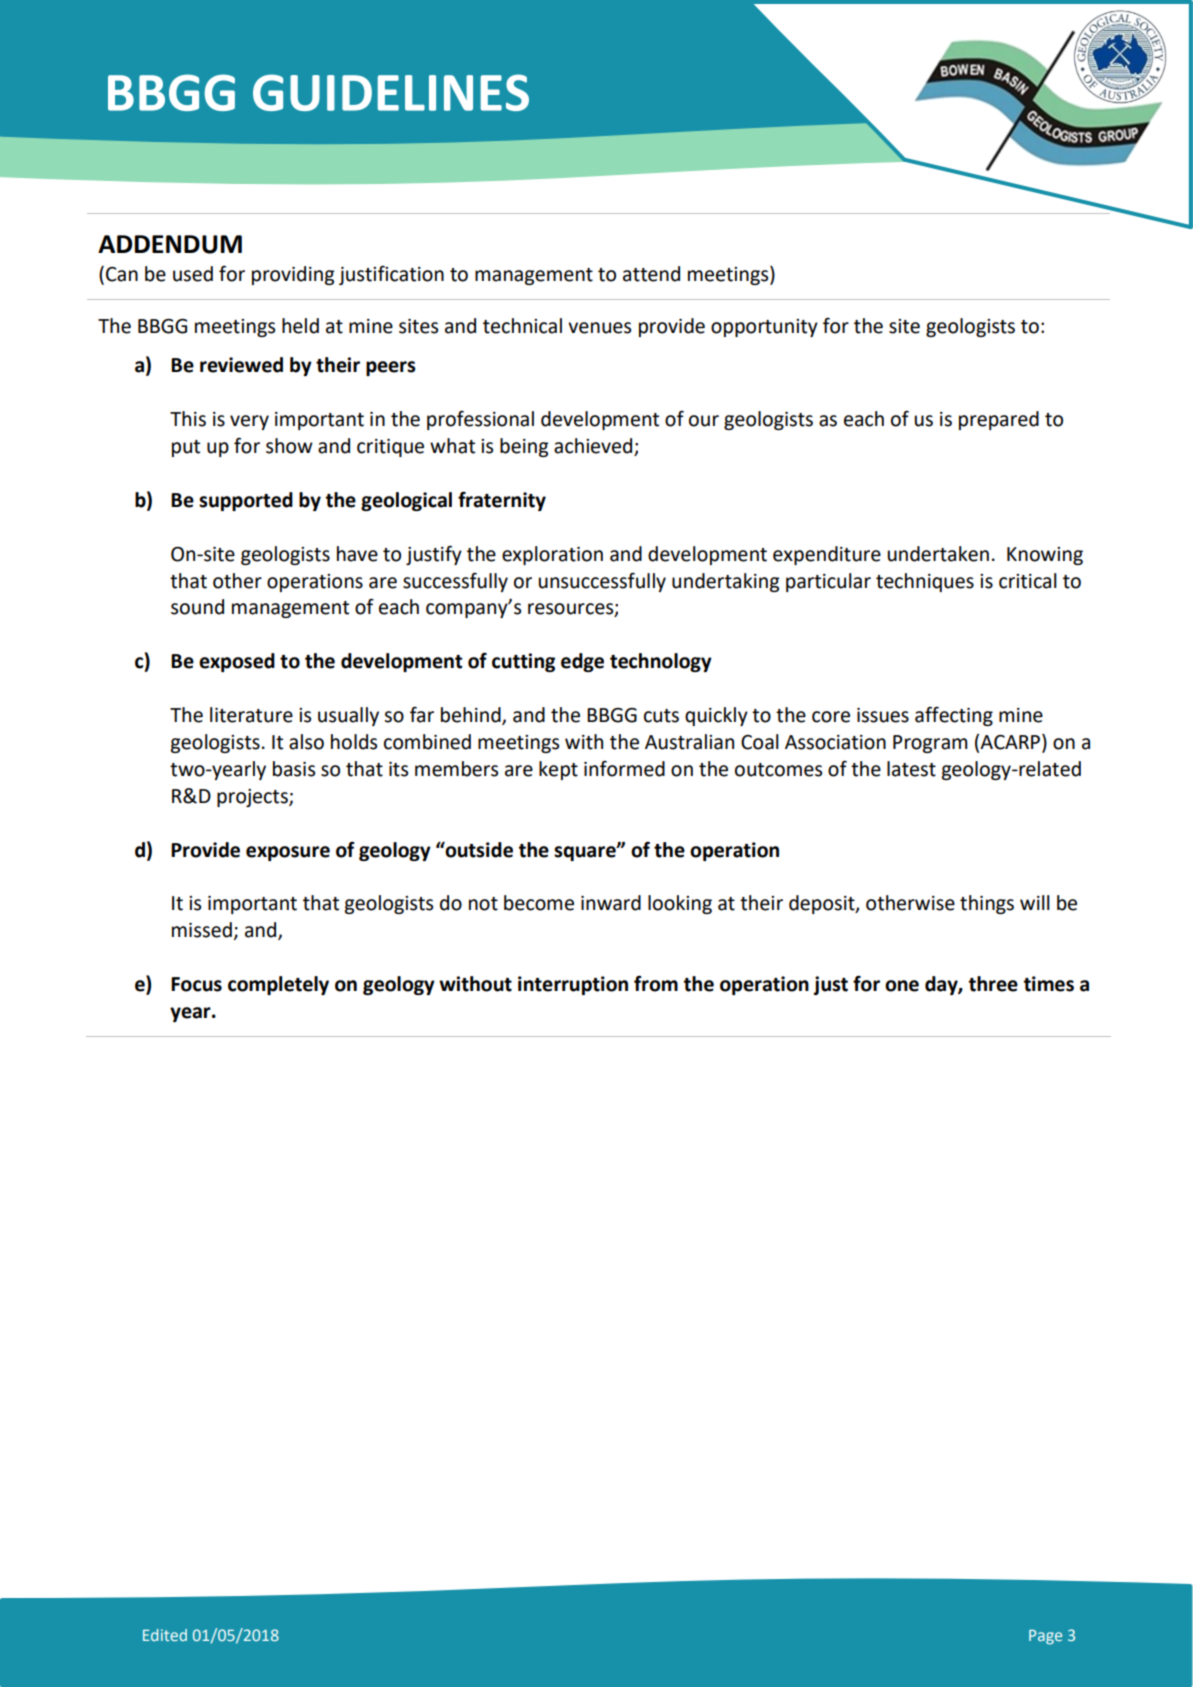 The height and width of the screenshot is (1687, 1193). What do you see at coordinates (764, 328) in the screenshot?
I see `opportunity` at bounding box center [764, 328].
